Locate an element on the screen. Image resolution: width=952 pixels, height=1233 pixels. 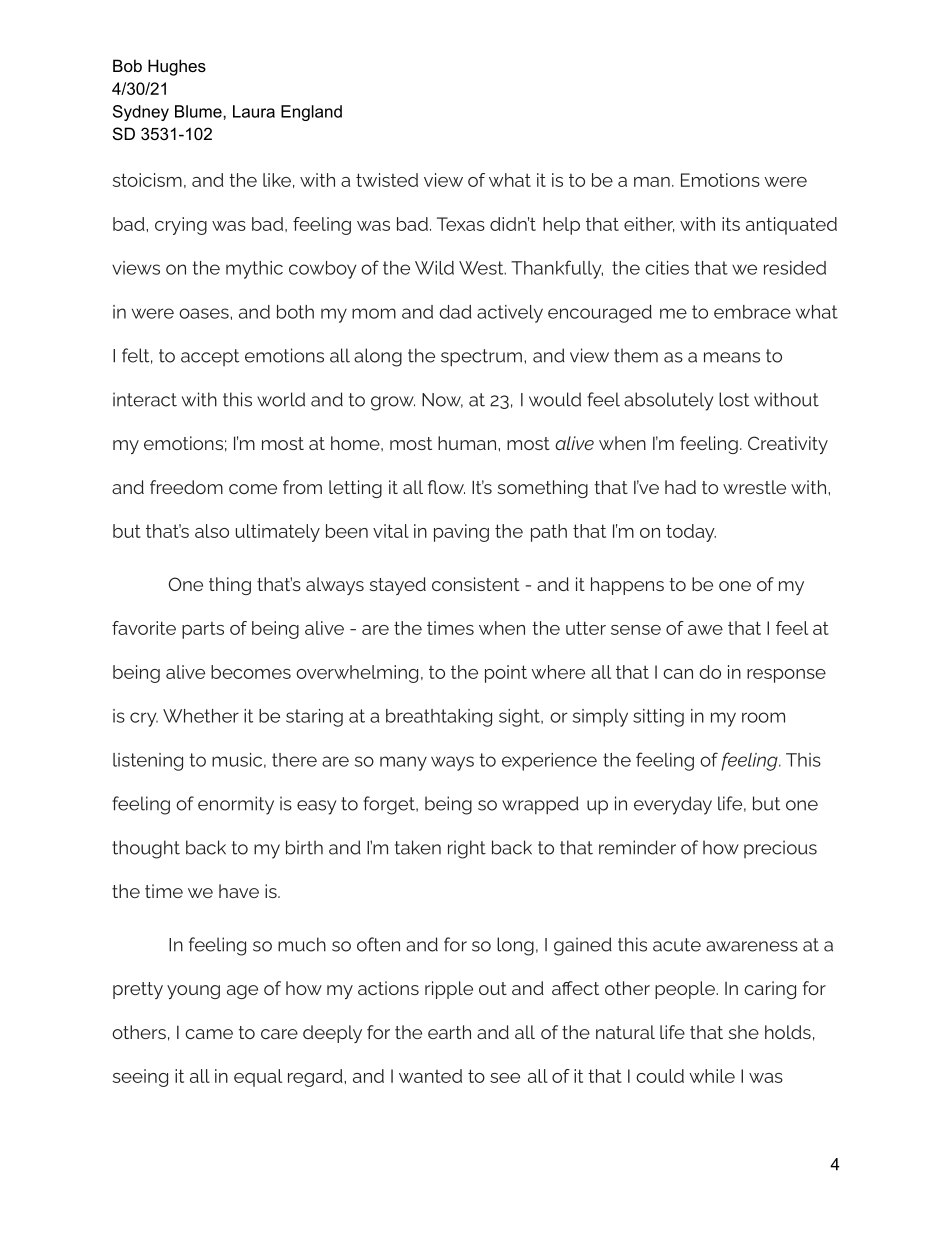
everyday is located at coordinates (673, 805).
